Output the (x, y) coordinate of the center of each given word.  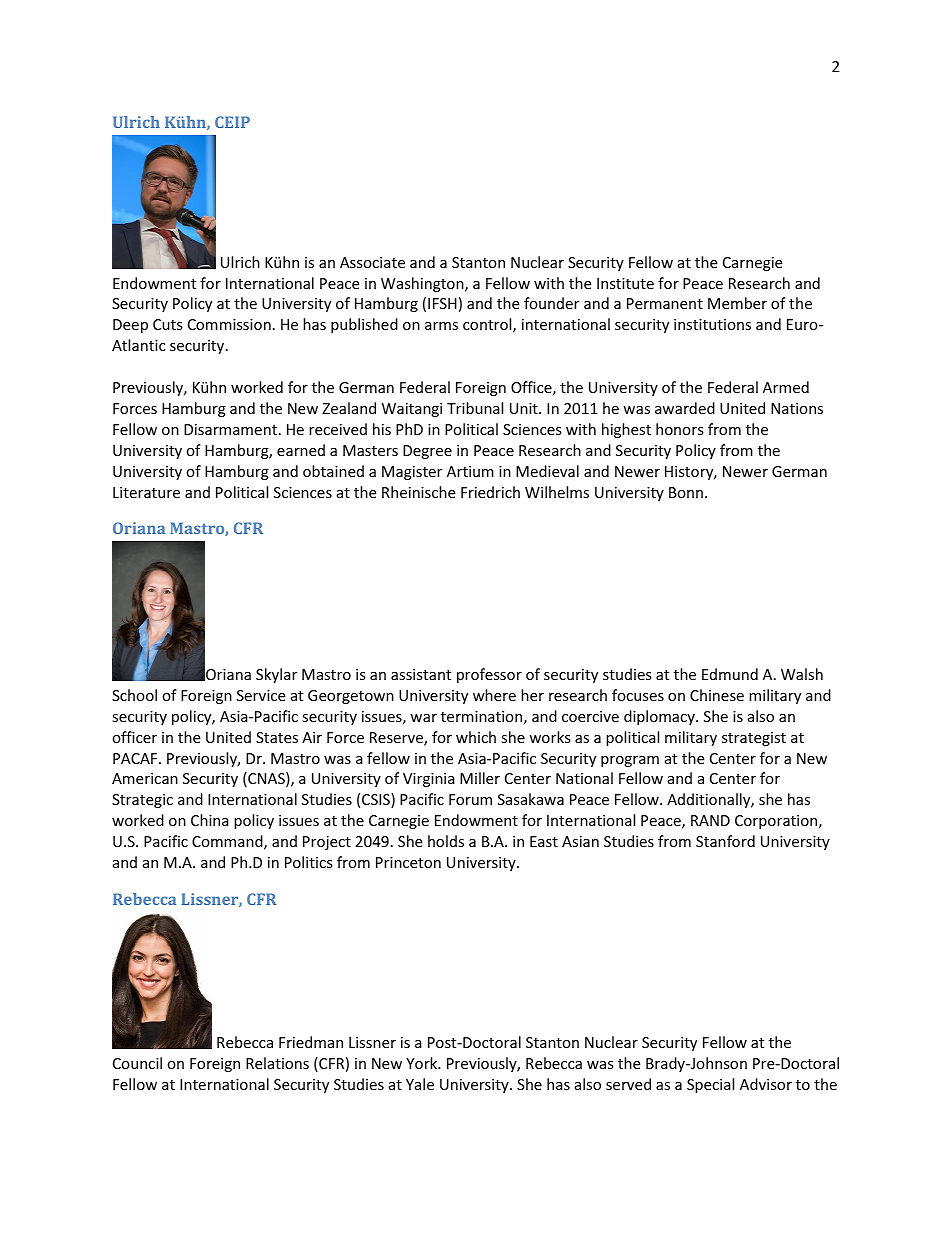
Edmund (730, 674)
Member (737, 303)
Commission (229, 324)
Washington (423, 284)
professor (489, 675)
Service (261, 695)
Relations (277, 1063)
